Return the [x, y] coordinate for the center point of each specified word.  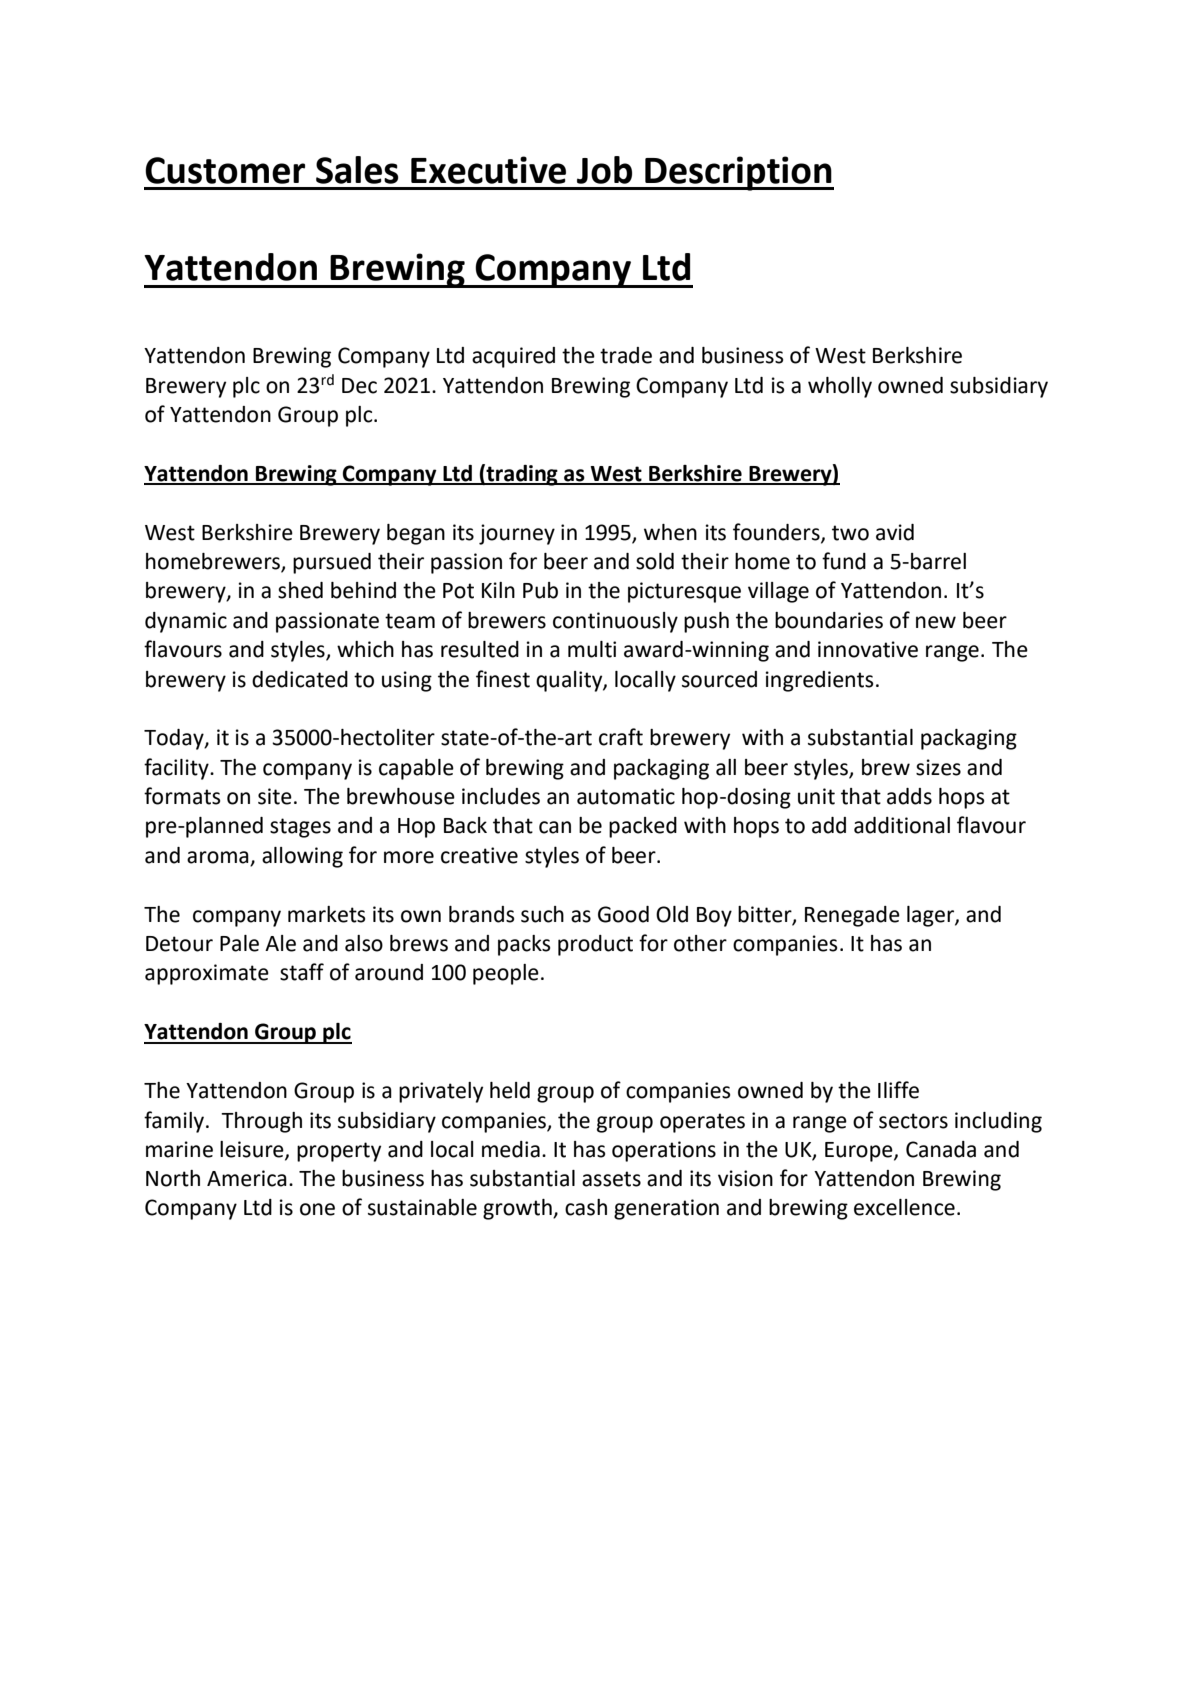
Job [604, 170]
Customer [225, 170]
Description [738, 173]
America [247, 1178]
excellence [904, 1207]
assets [611, 1179]
